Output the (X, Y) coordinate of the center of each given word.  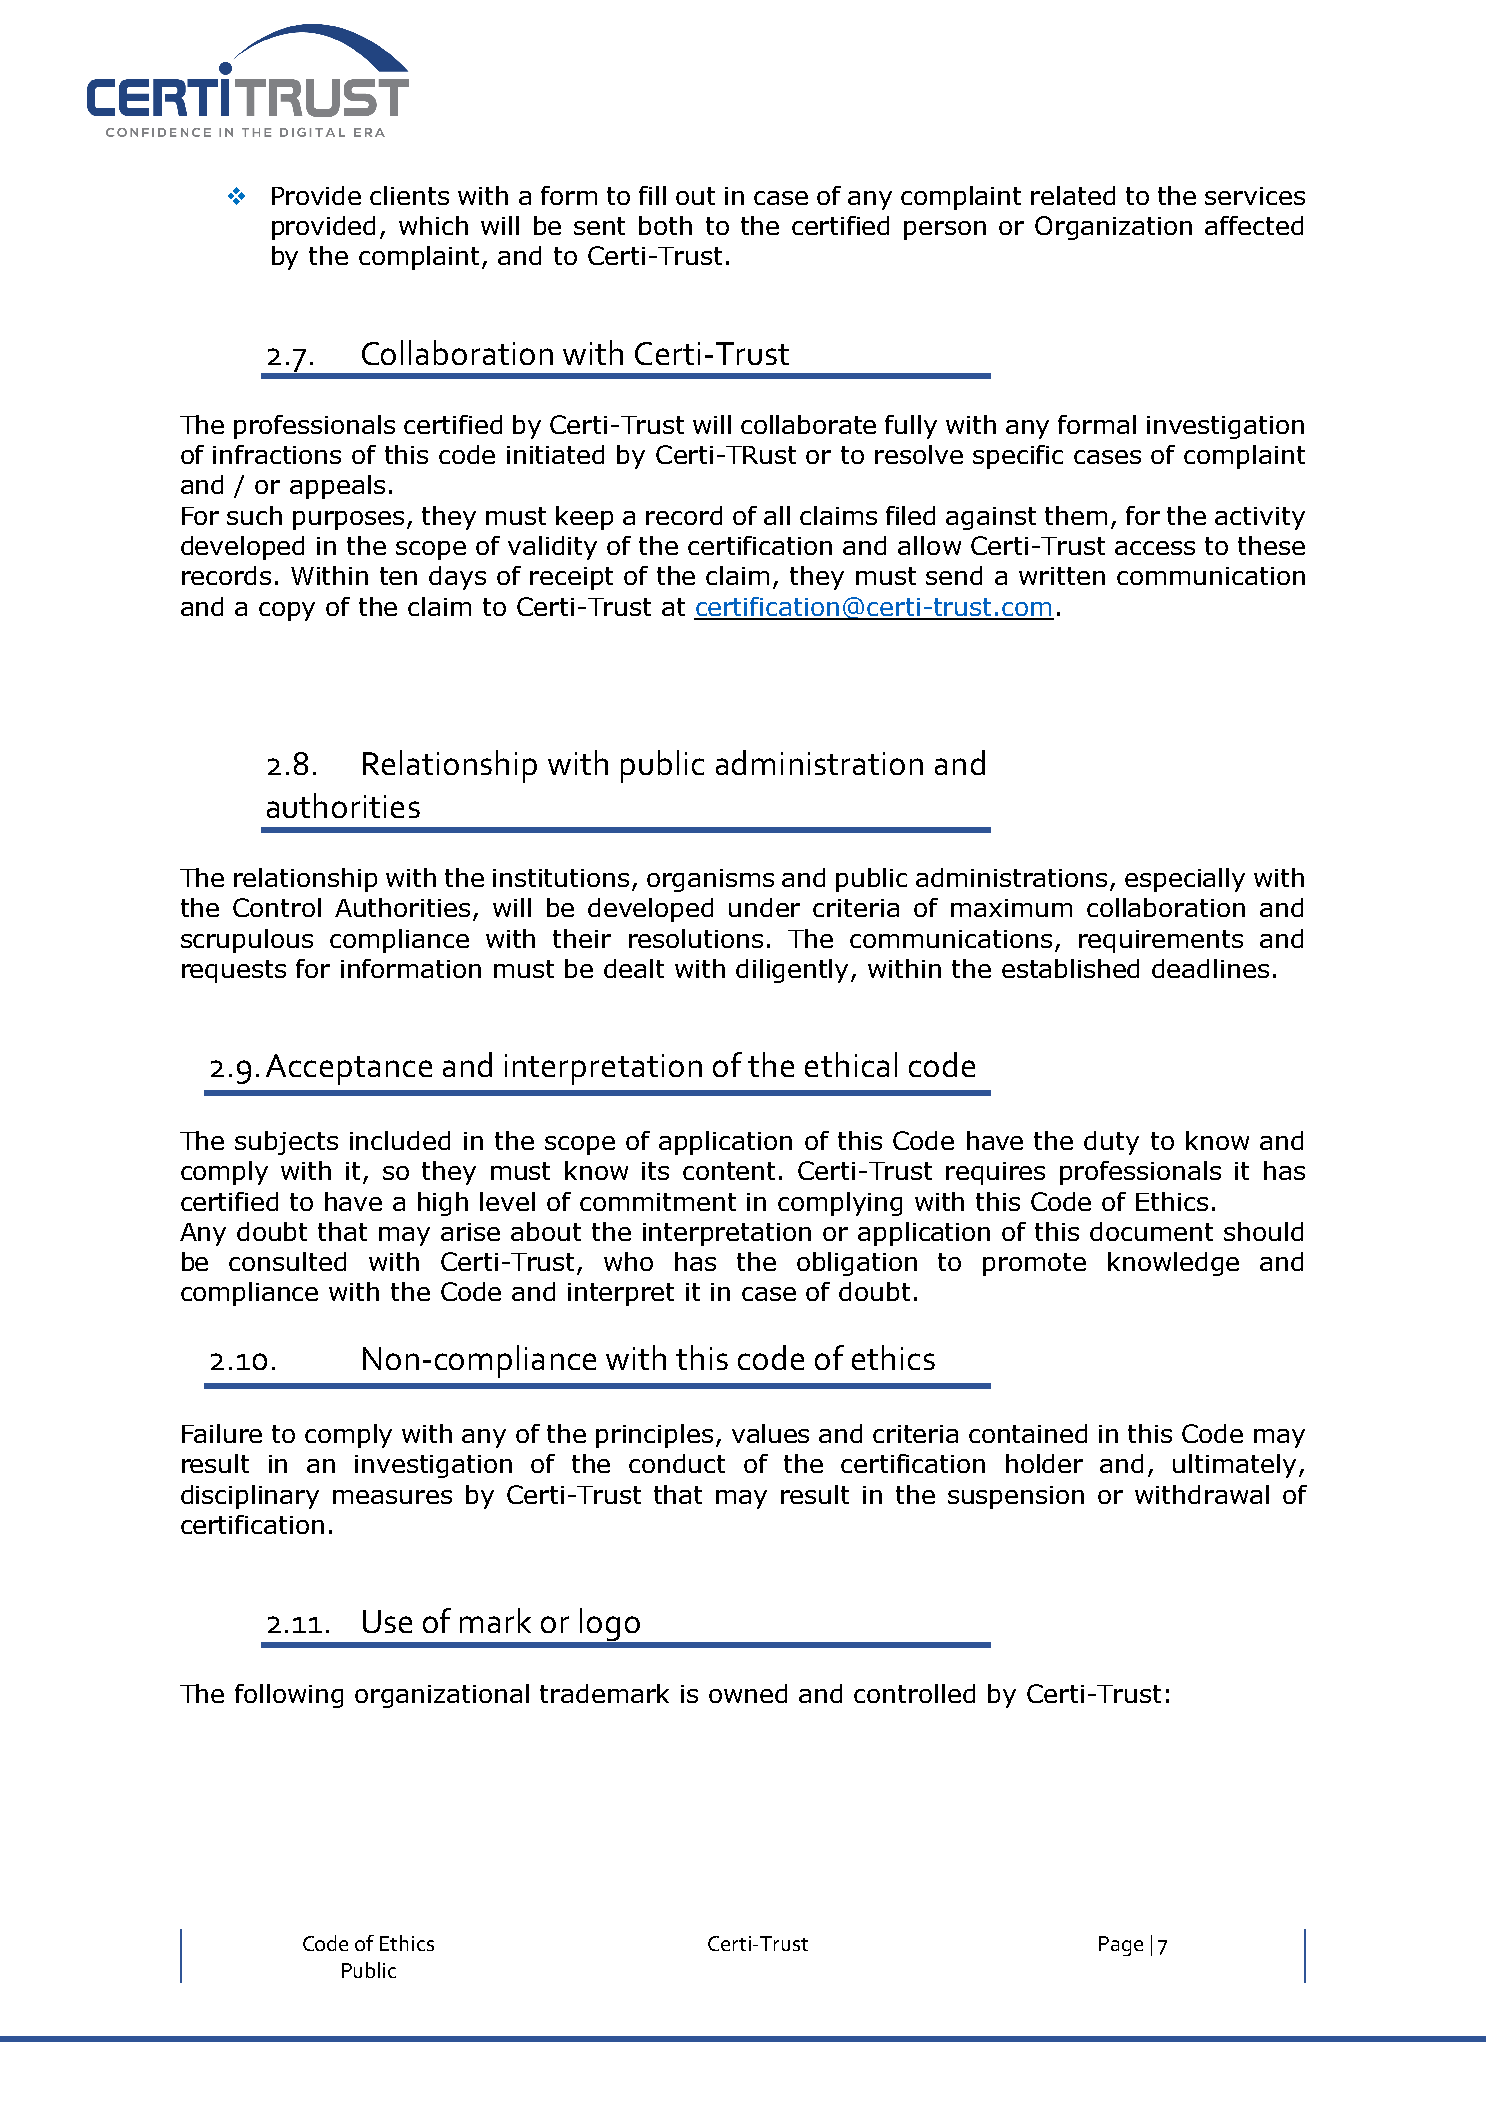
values (770, 1433)
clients (409, 195)
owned (748, 1693)
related (1073, 195)
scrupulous (247, 941)
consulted (287, 1261)
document (1151, 1231)
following (289, 1696)
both (665, 225)
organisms (710, 880)
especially (1185, 880)
